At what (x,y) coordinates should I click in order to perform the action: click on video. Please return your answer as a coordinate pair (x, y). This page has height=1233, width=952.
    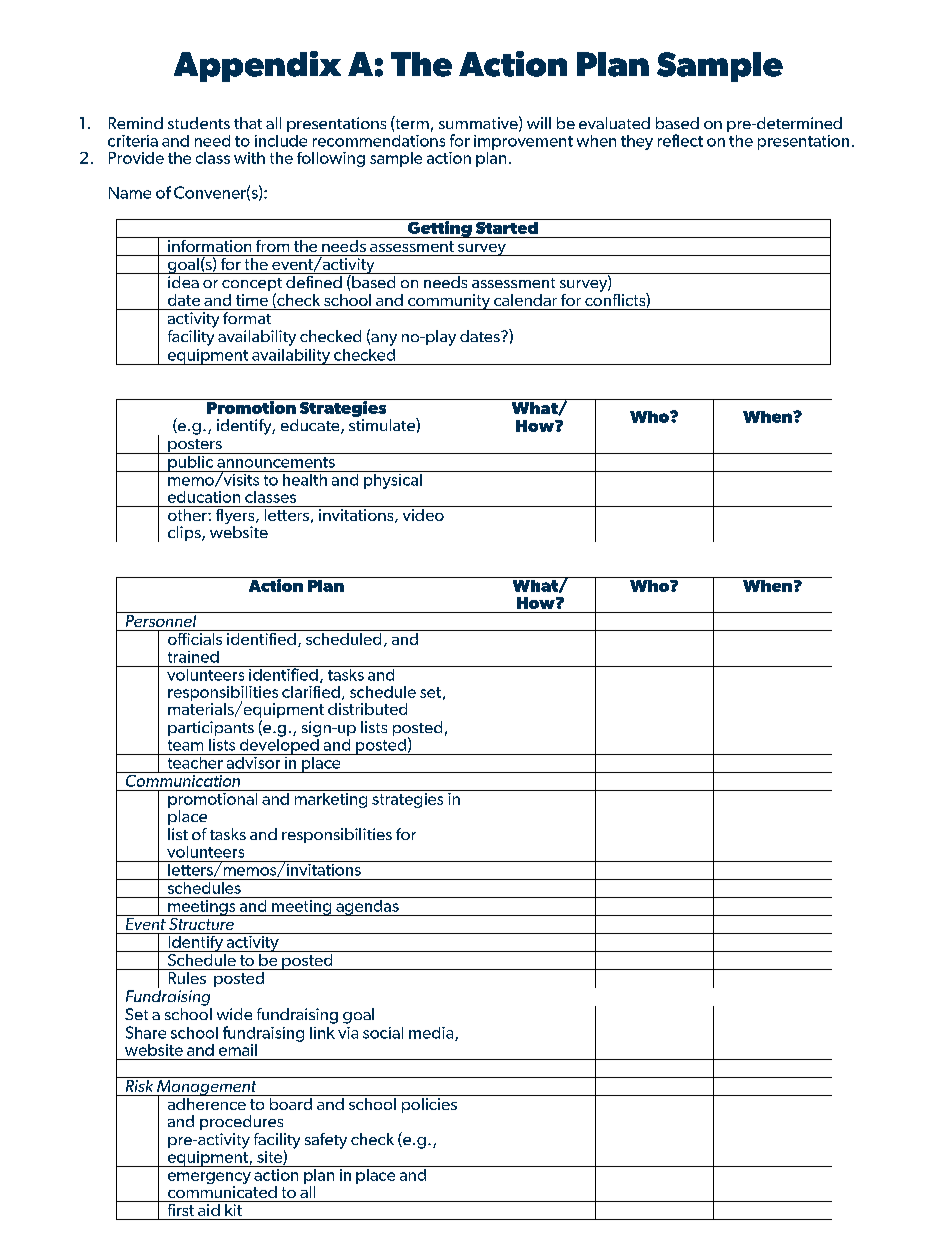
    Looking at the image, I should click on (423, 513).
